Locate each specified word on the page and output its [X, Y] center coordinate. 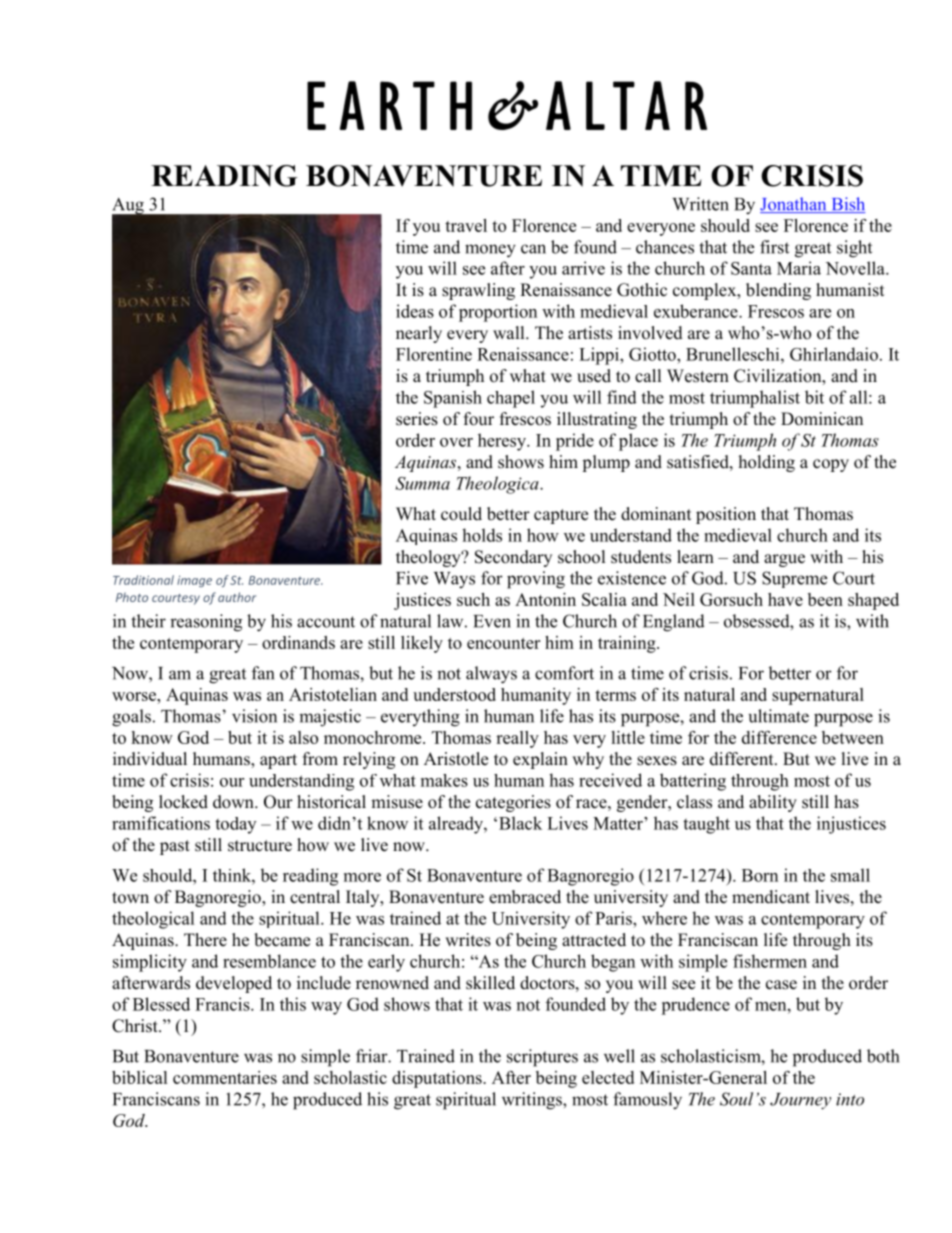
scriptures [542, 1058]
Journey [800, 1101]
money [490, 251]
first [774, 247]
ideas [415, 311]
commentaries [225, 1077]
